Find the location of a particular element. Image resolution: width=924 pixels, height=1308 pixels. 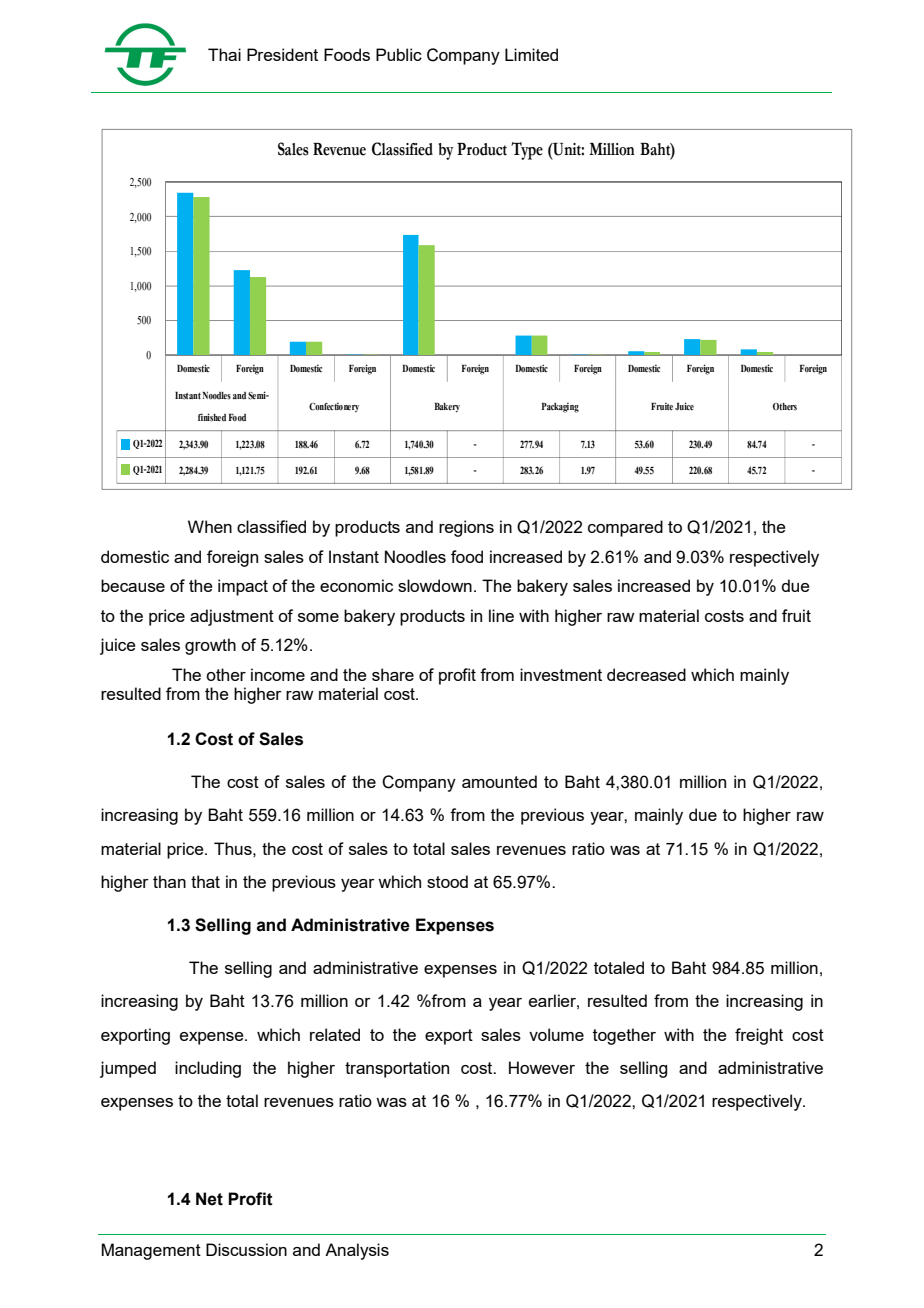

Type is located at coordinates (527, 151).
